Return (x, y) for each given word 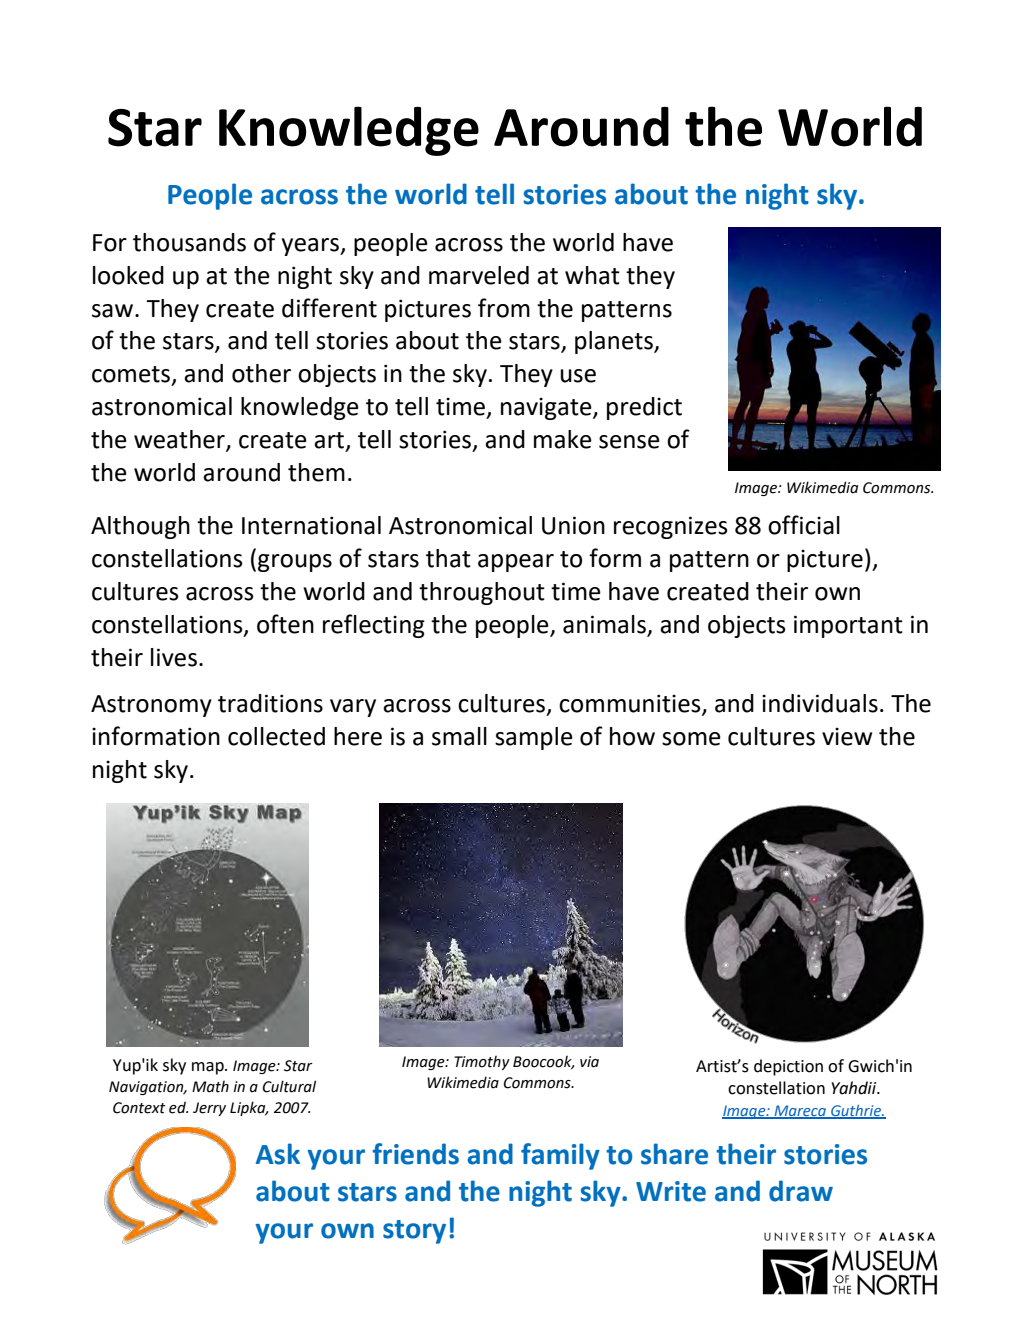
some (691, 739)
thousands (189, 242)
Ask (278, 1154)
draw (801, 1191)
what (592, 275)
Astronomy (151, 706)
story (414, 1232)
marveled (479, 275)
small (459, 736)
